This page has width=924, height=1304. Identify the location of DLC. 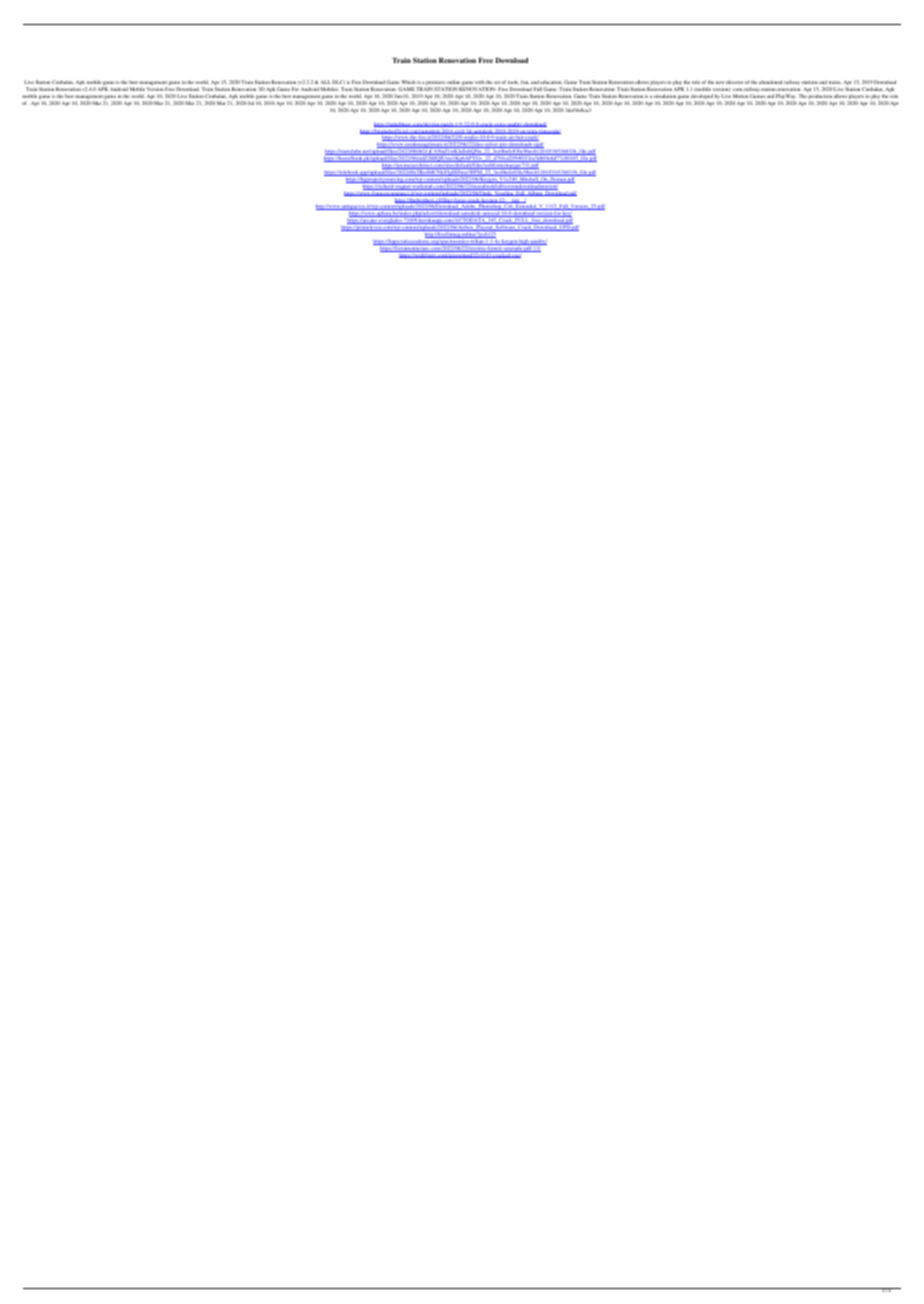
(338, 82).
